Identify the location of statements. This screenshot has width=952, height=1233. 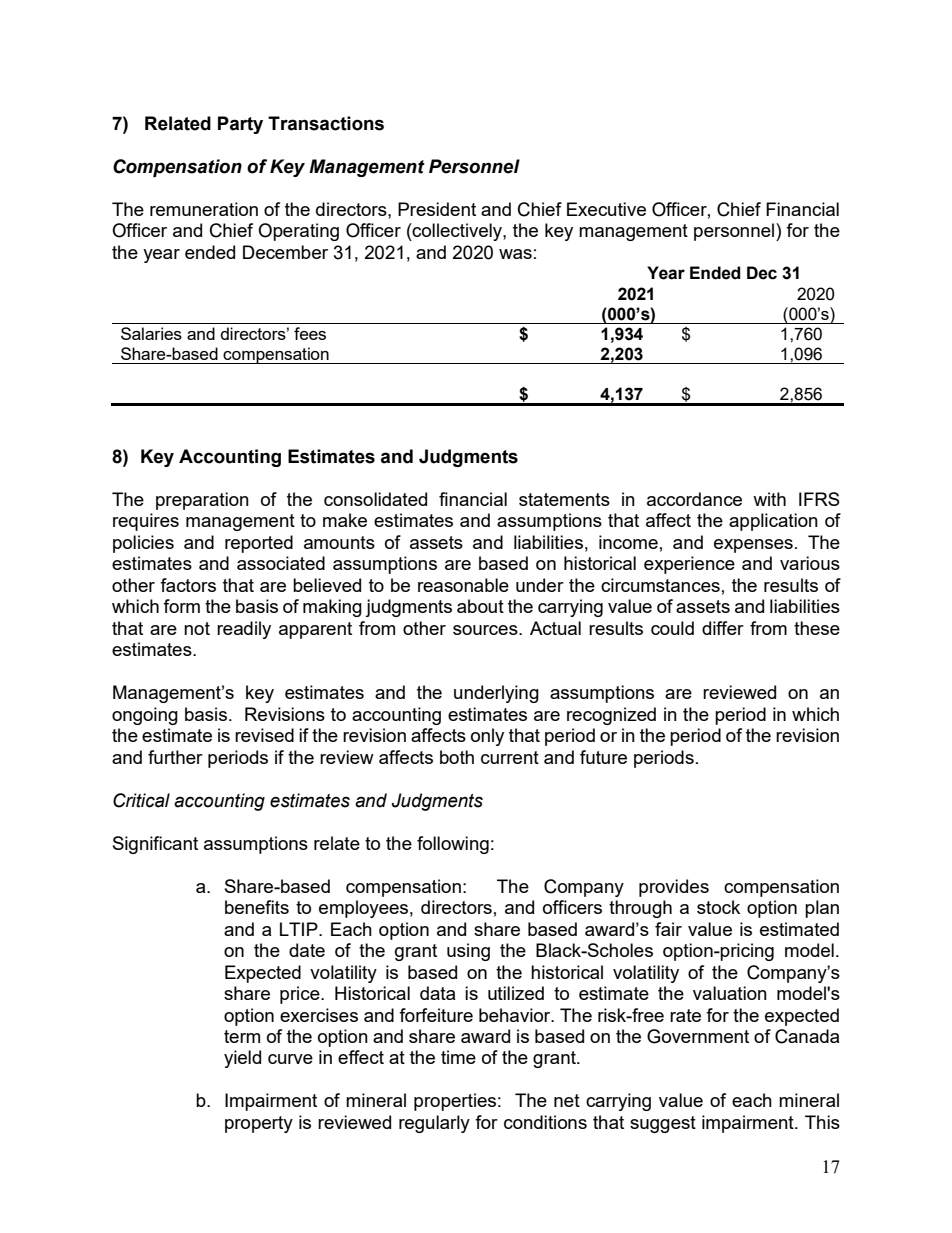
(564, 499).
